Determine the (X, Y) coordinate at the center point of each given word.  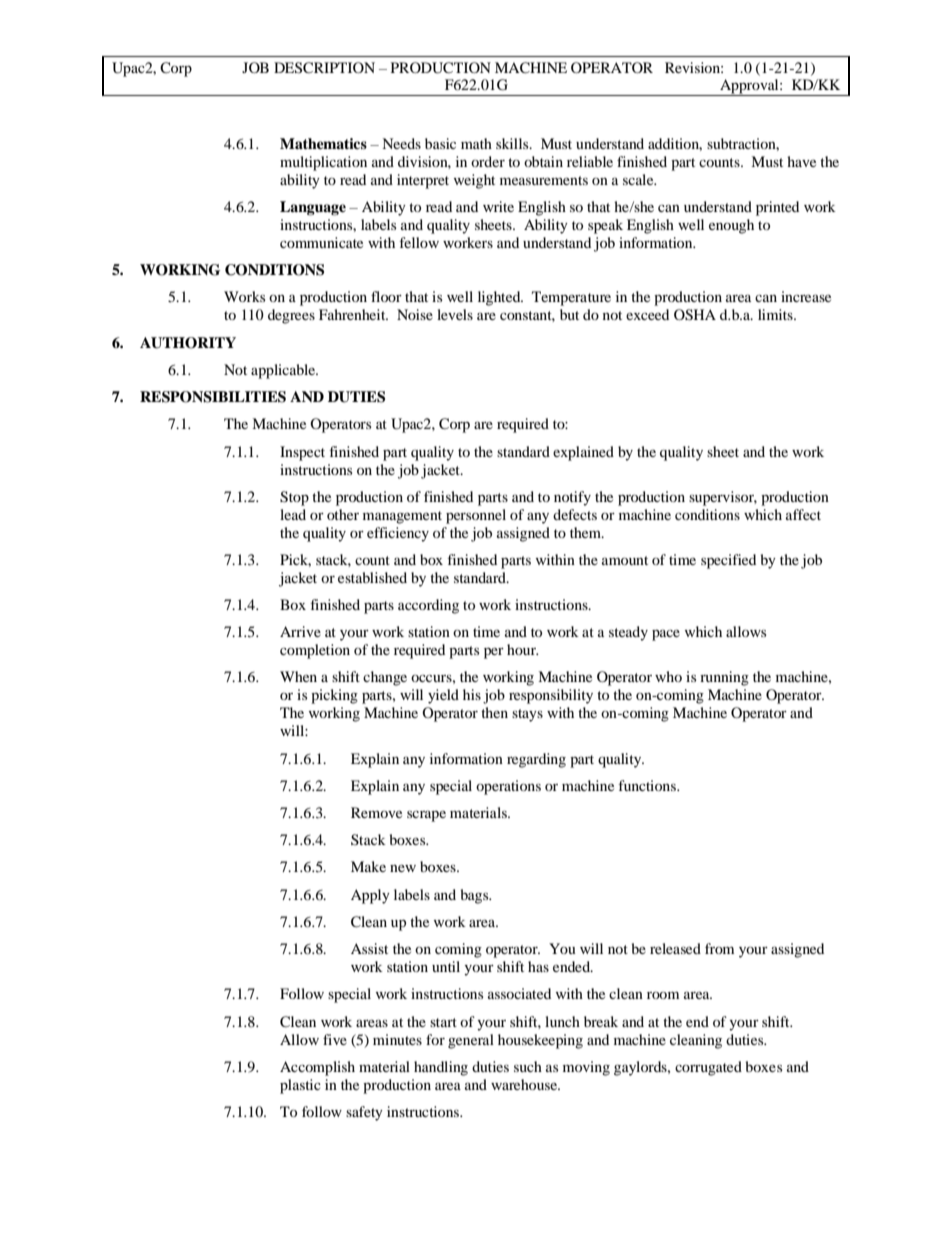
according (428, 606)
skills (513, 143)
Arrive (300, 631)
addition (675, 144)
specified (728, 561)
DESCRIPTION (324, 68)
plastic (300, 1086)
